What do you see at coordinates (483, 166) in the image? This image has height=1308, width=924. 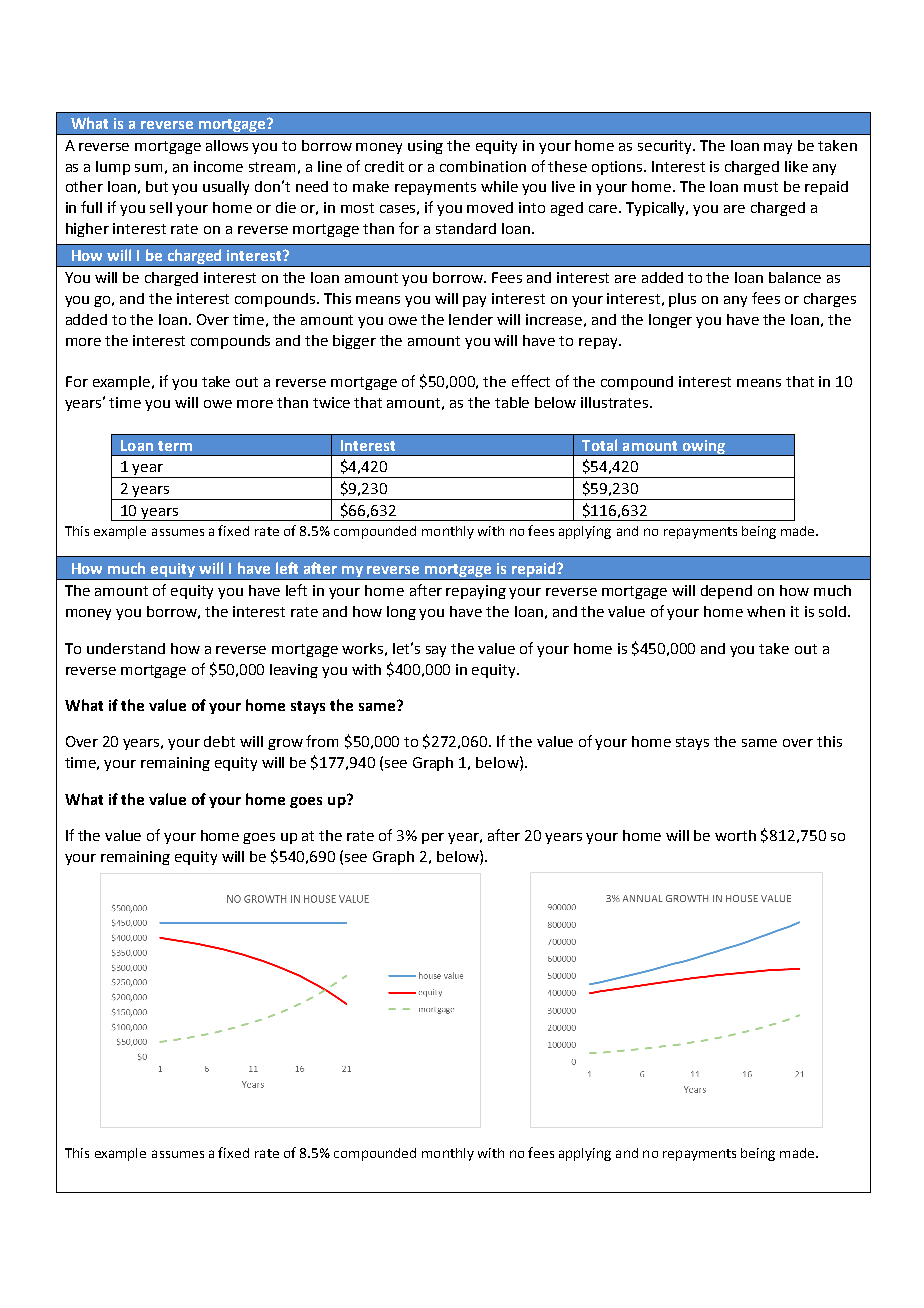 I see `combination` at bounding box center [483, 166].
